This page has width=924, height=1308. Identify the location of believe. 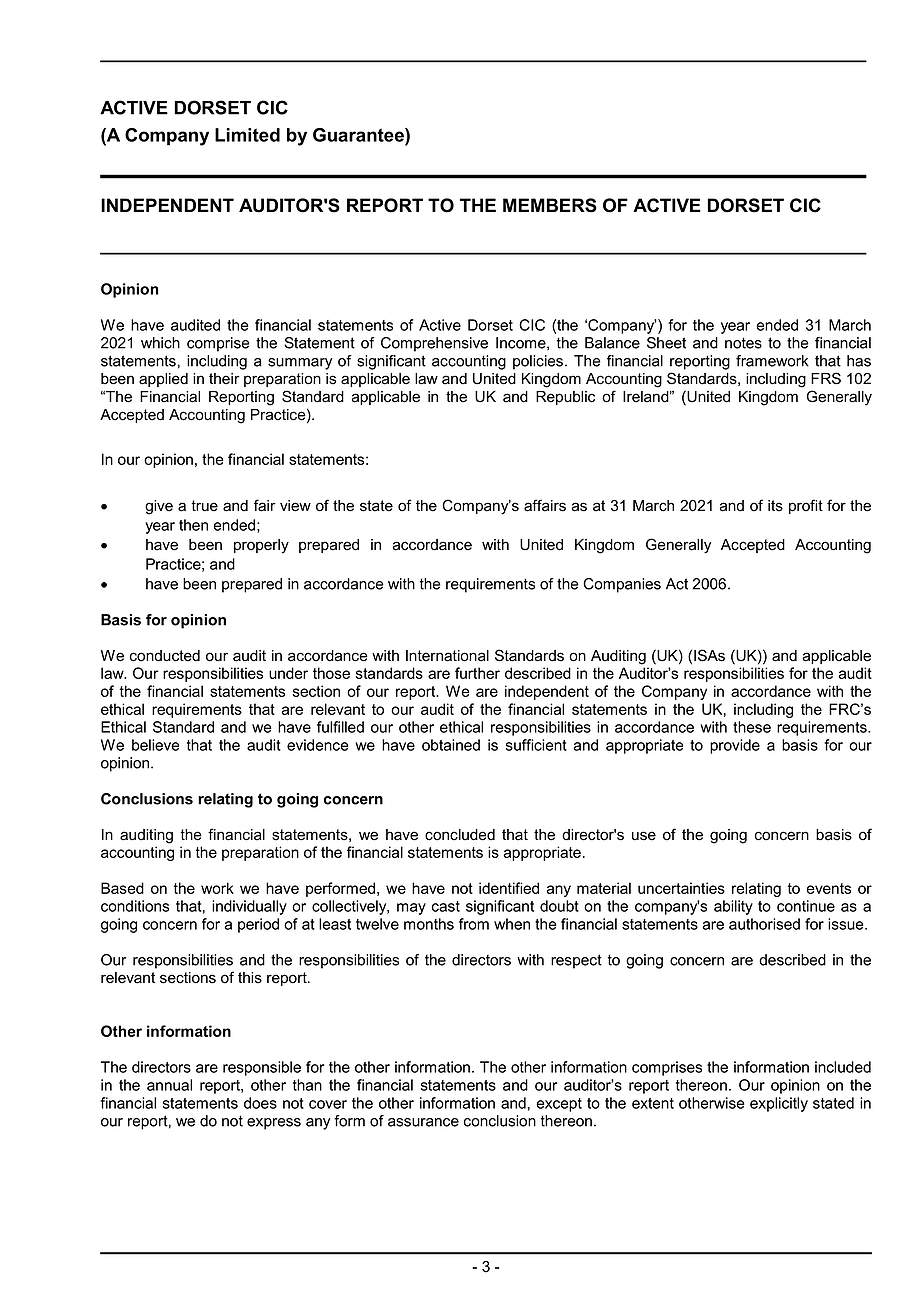
(155, 745).
